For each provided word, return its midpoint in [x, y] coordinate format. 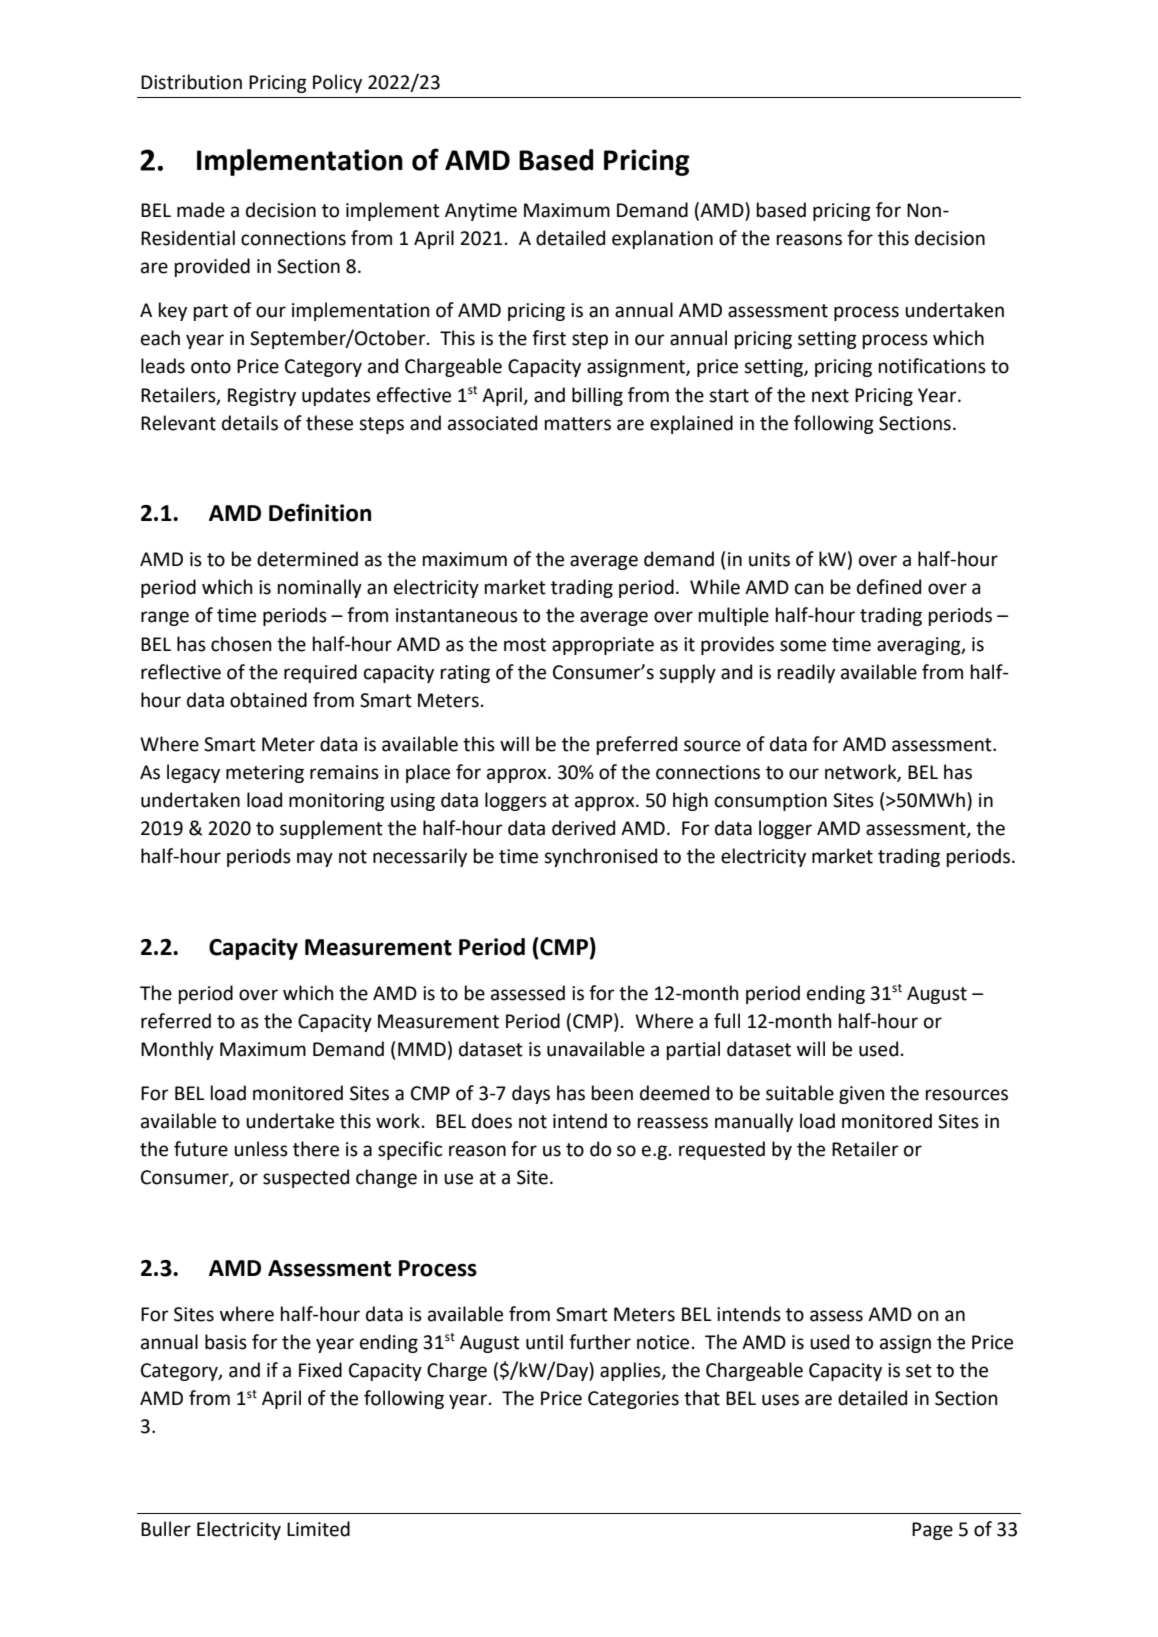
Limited [318, 1529]
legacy [193, 773]
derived [583, 828]
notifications [932, 366]
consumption [771, 802]
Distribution [191, 82]
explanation [662, 239]
